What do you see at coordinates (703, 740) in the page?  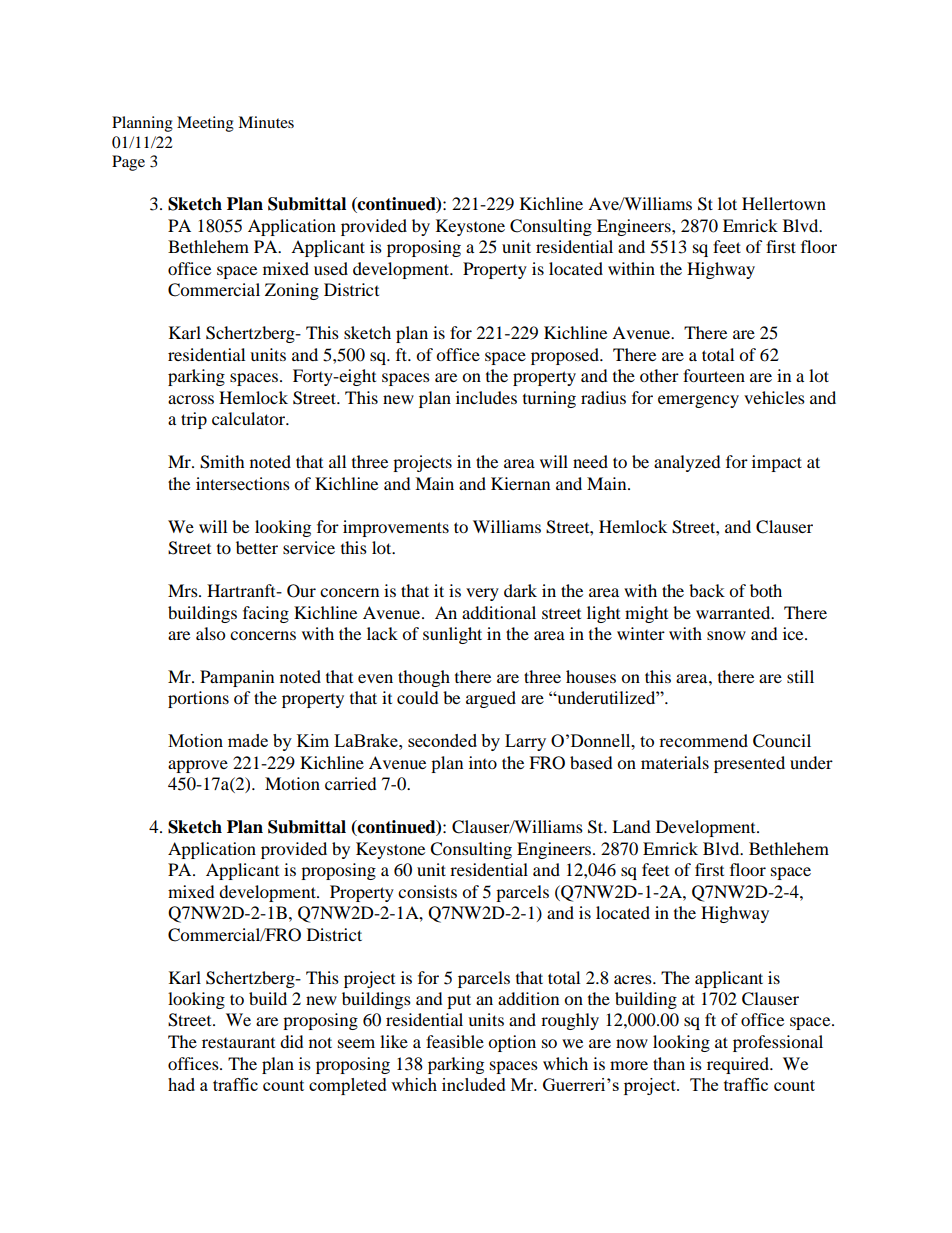 I see `recommend` at bounding box center [703, 740].
